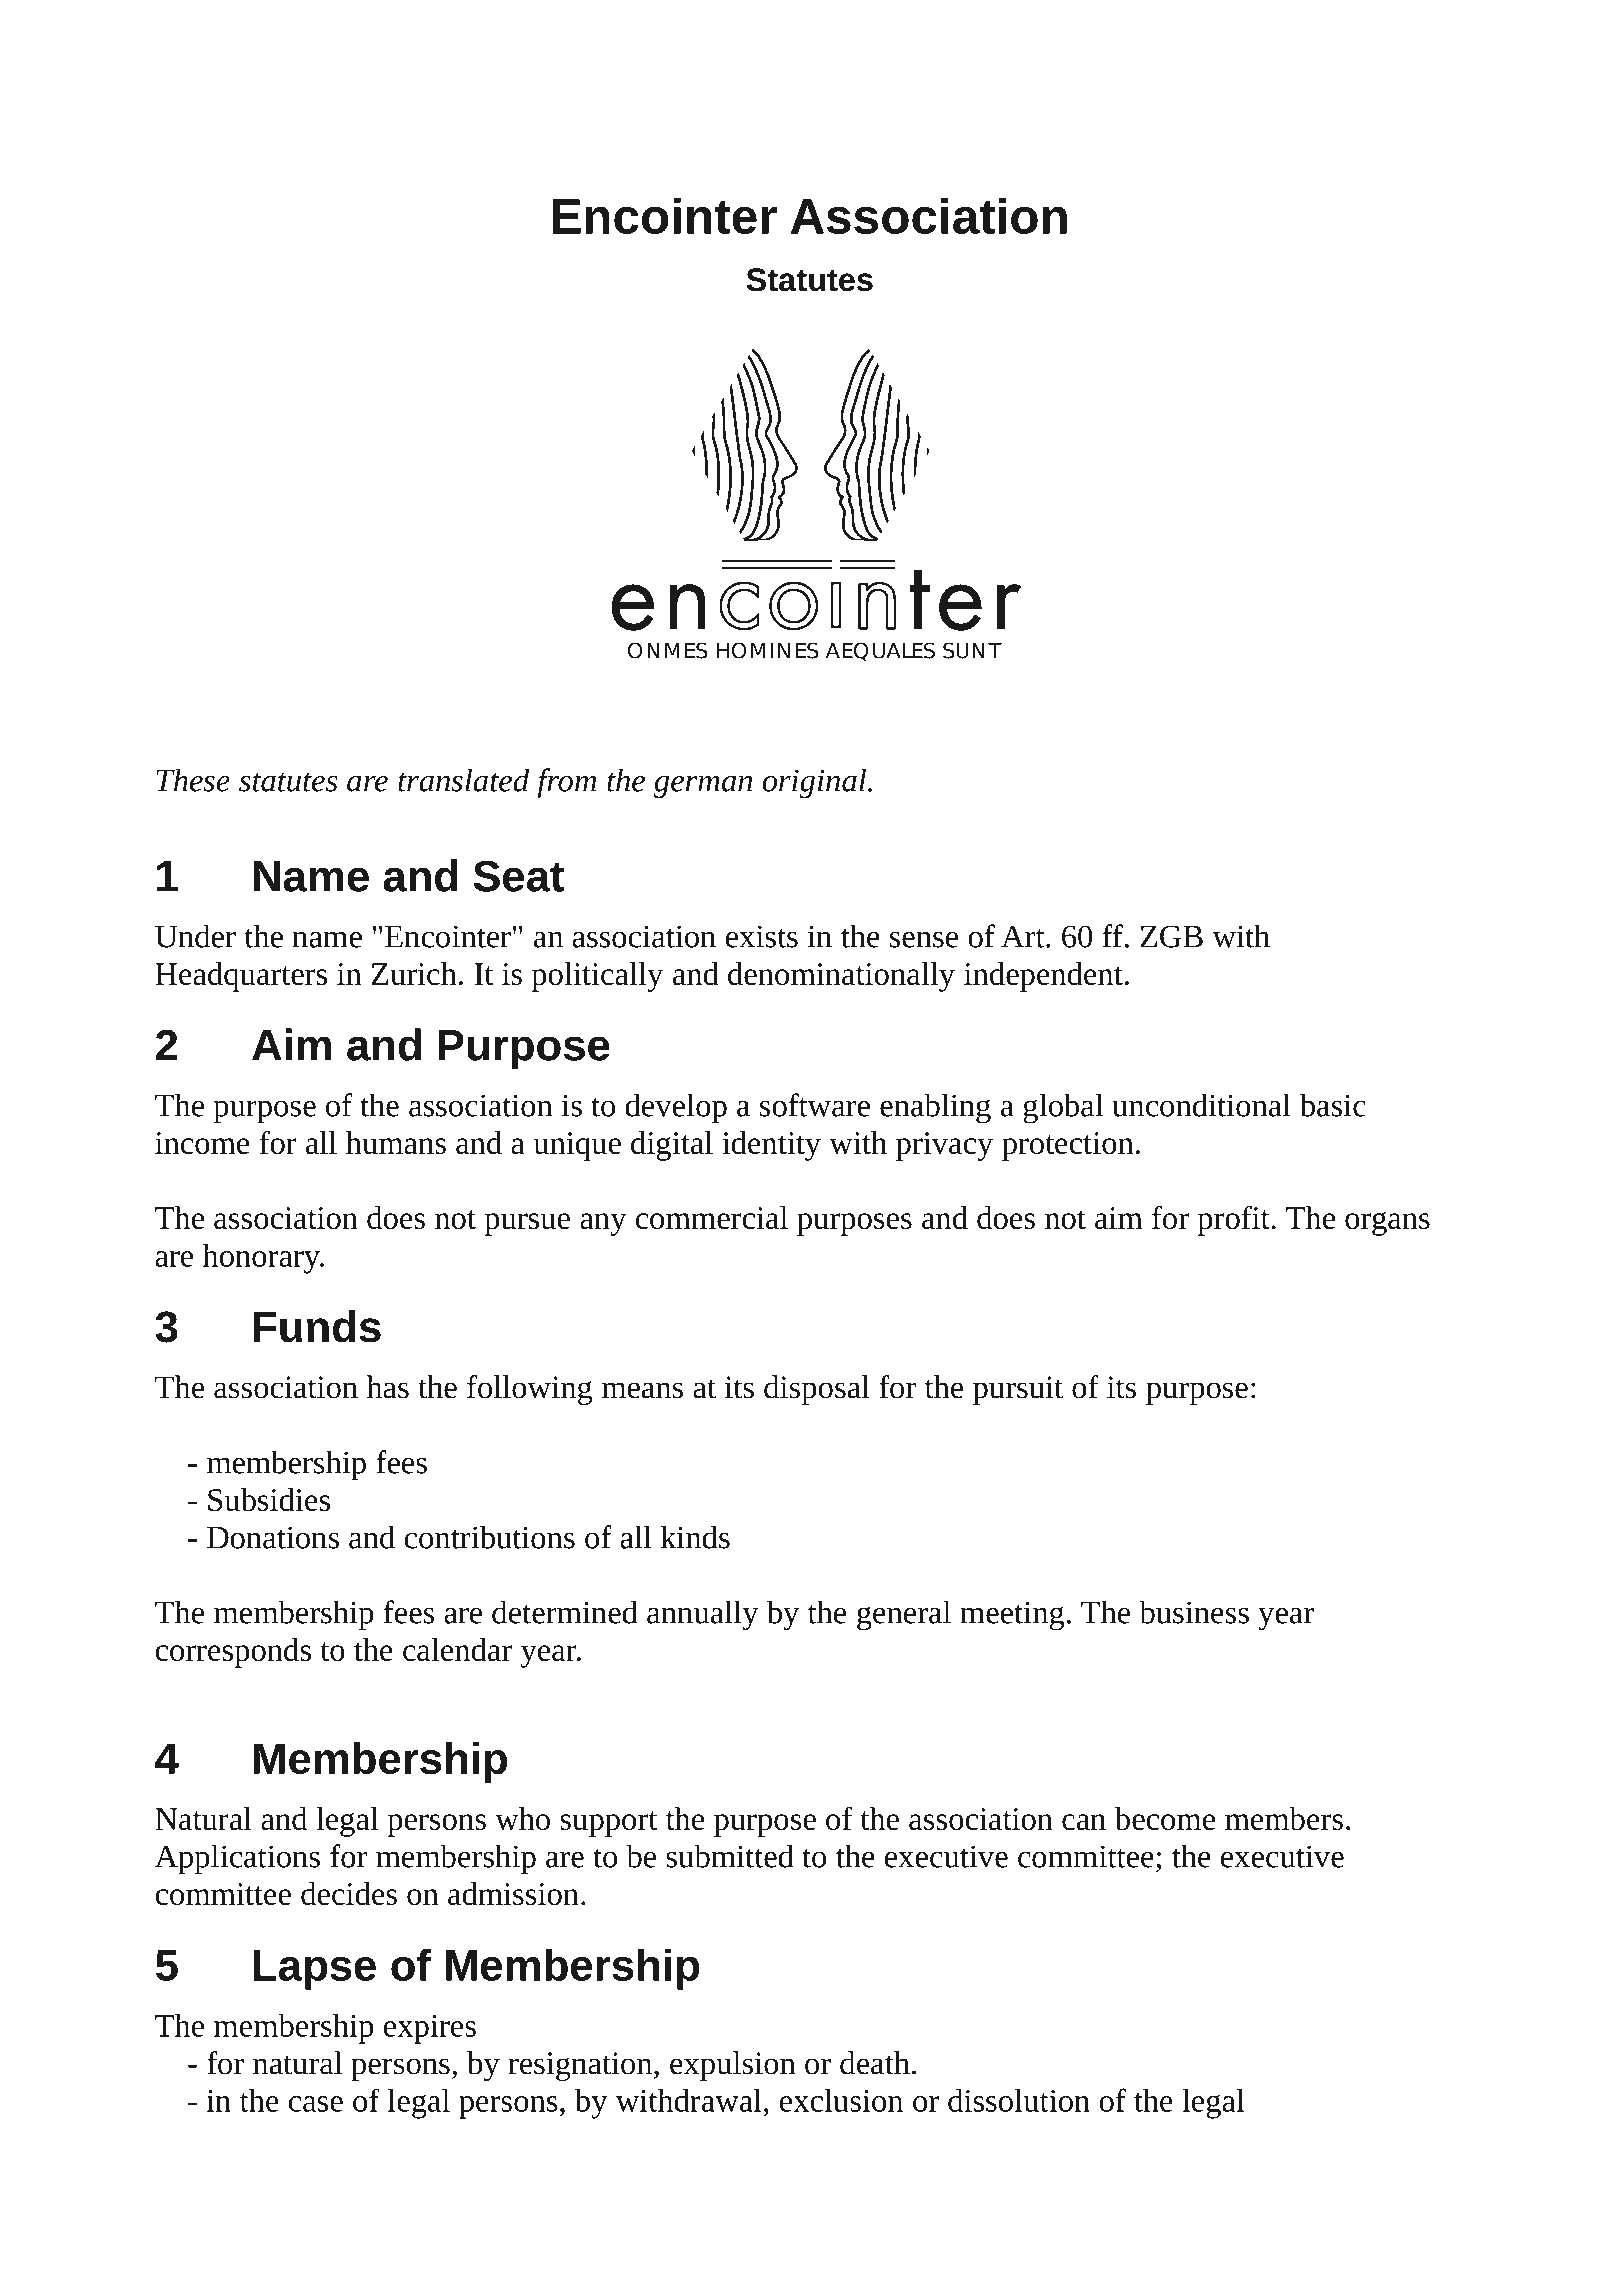 The height and width of the image is (2290, 1619). Describe the element at coordinates (815, 783) in the image. I see `original` at that location.
